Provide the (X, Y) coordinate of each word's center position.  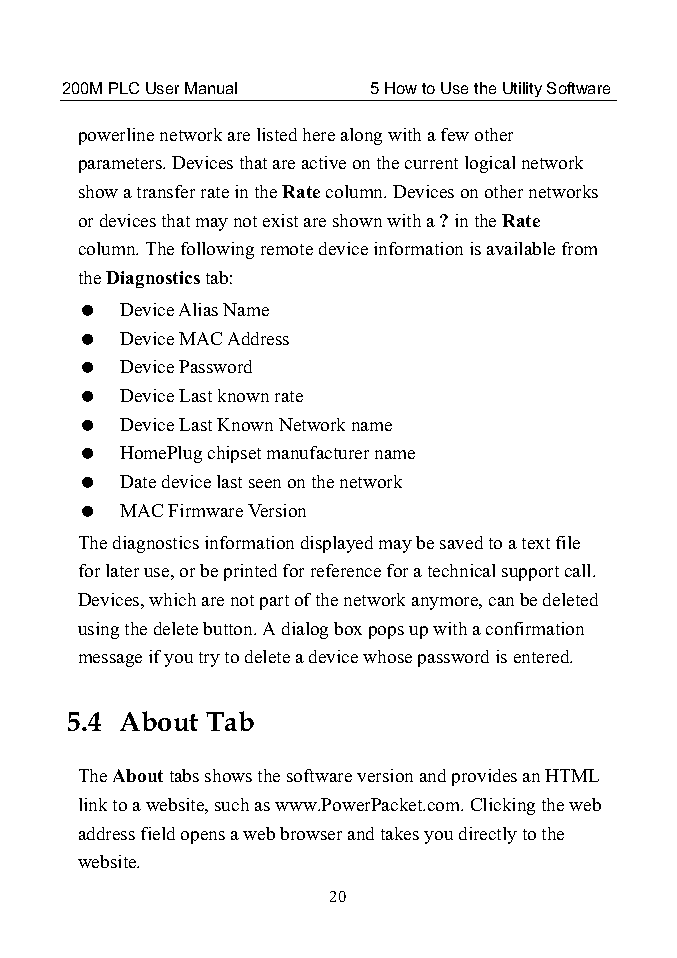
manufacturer (318, 452)
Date (138, 481)
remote (287, 249)
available (521, 248)
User (162, 88)
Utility (522, 89)
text (536, 543)
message (110, 660)
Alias (198, 309)
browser (311, 833)
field (158, 833)
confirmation (535, 628)
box (348, 628)
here (319, 134)
